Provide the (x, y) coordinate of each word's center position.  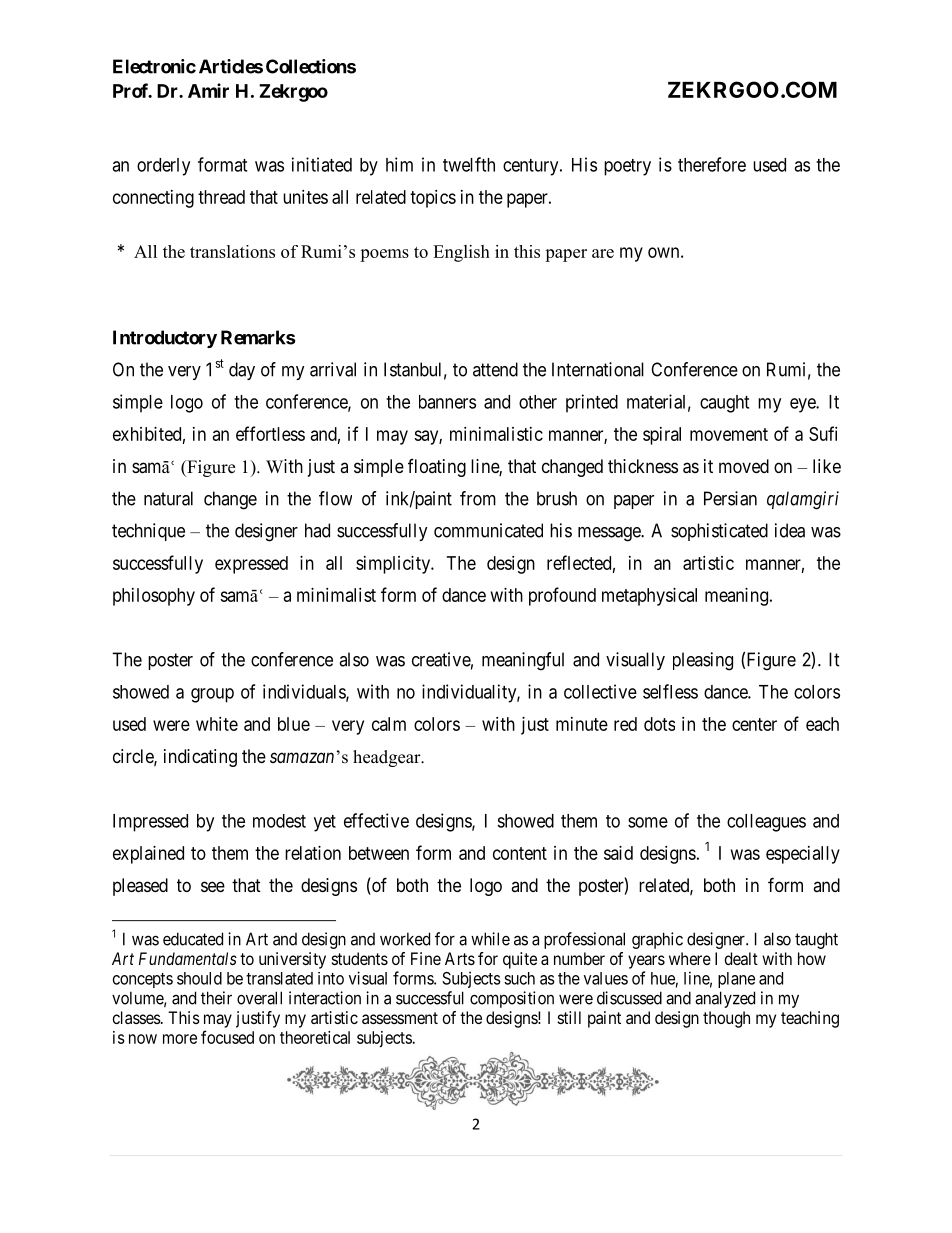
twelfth (469, 164)
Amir (208, 90)
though (726, 1019)
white (217, 724)
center (754, 724)
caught (724, 404)
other (538, 402)
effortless (270, 433)
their (216, 998)
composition (512, 999)
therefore (712, 164)
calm (389, 724)
